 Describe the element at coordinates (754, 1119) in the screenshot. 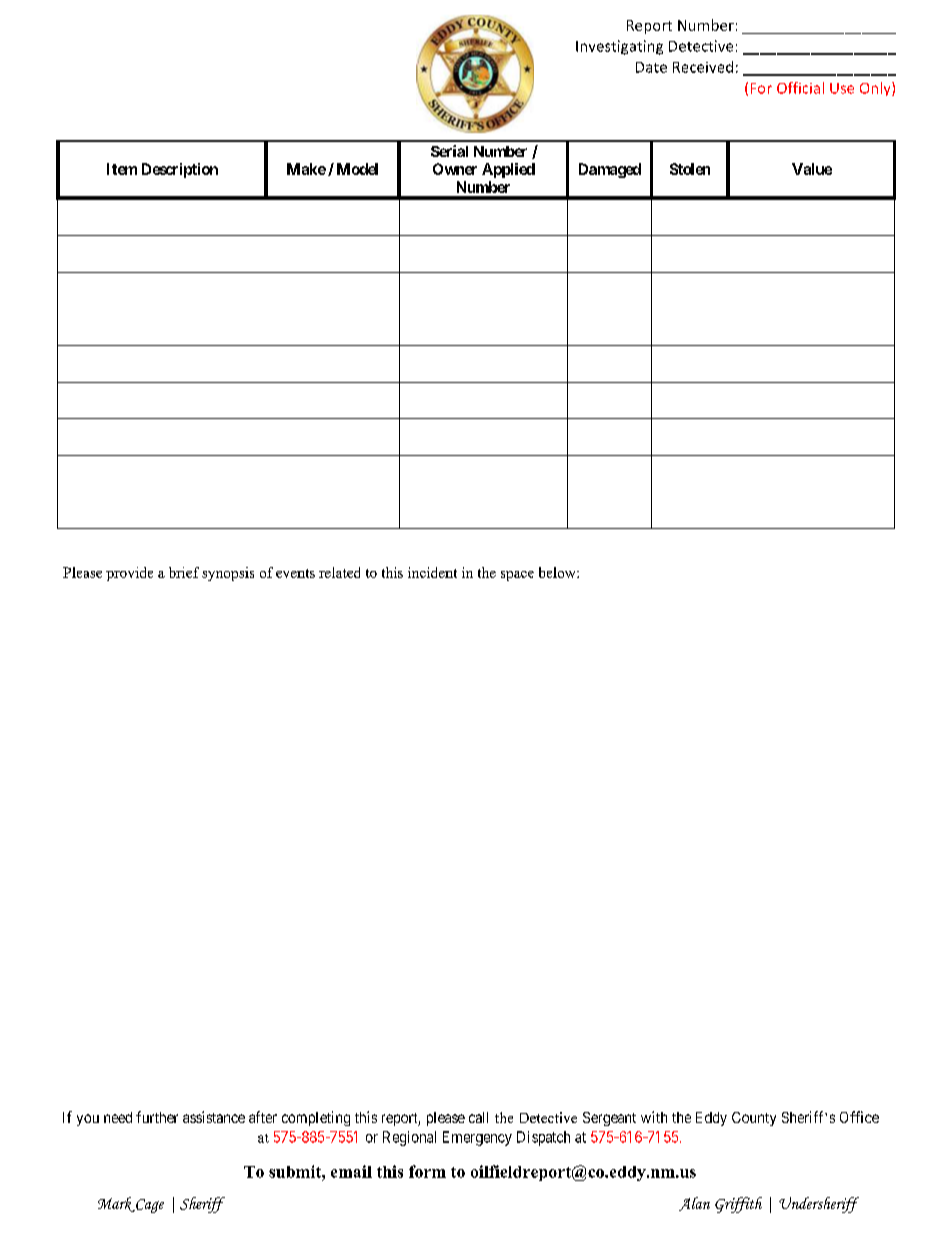

I see `County` at that location.
